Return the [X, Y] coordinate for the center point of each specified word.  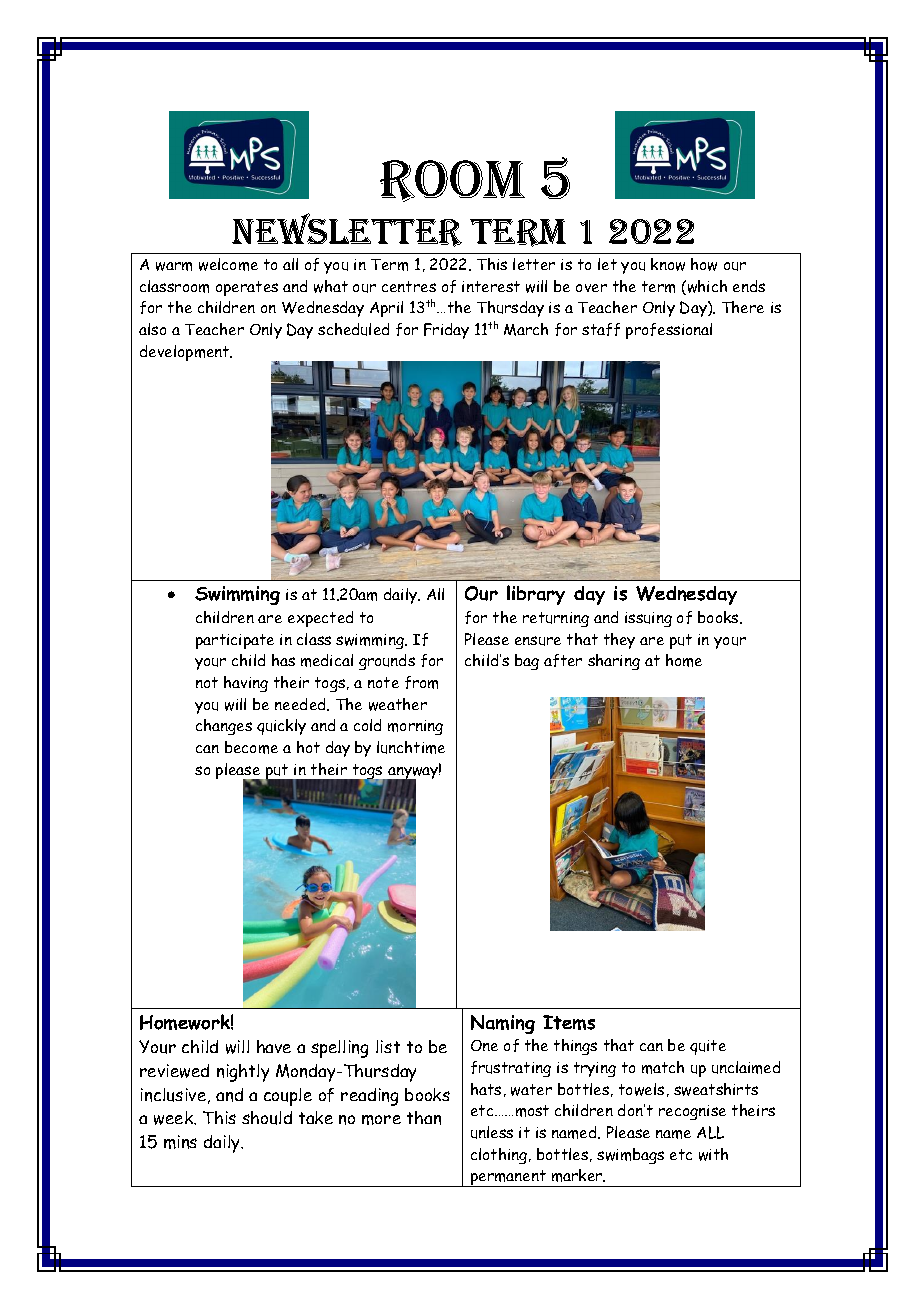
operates [247, 288]
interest [491, 286]
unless [492, 1132]
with [713, 1154]
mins [180, 1142]
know [668, 264]
